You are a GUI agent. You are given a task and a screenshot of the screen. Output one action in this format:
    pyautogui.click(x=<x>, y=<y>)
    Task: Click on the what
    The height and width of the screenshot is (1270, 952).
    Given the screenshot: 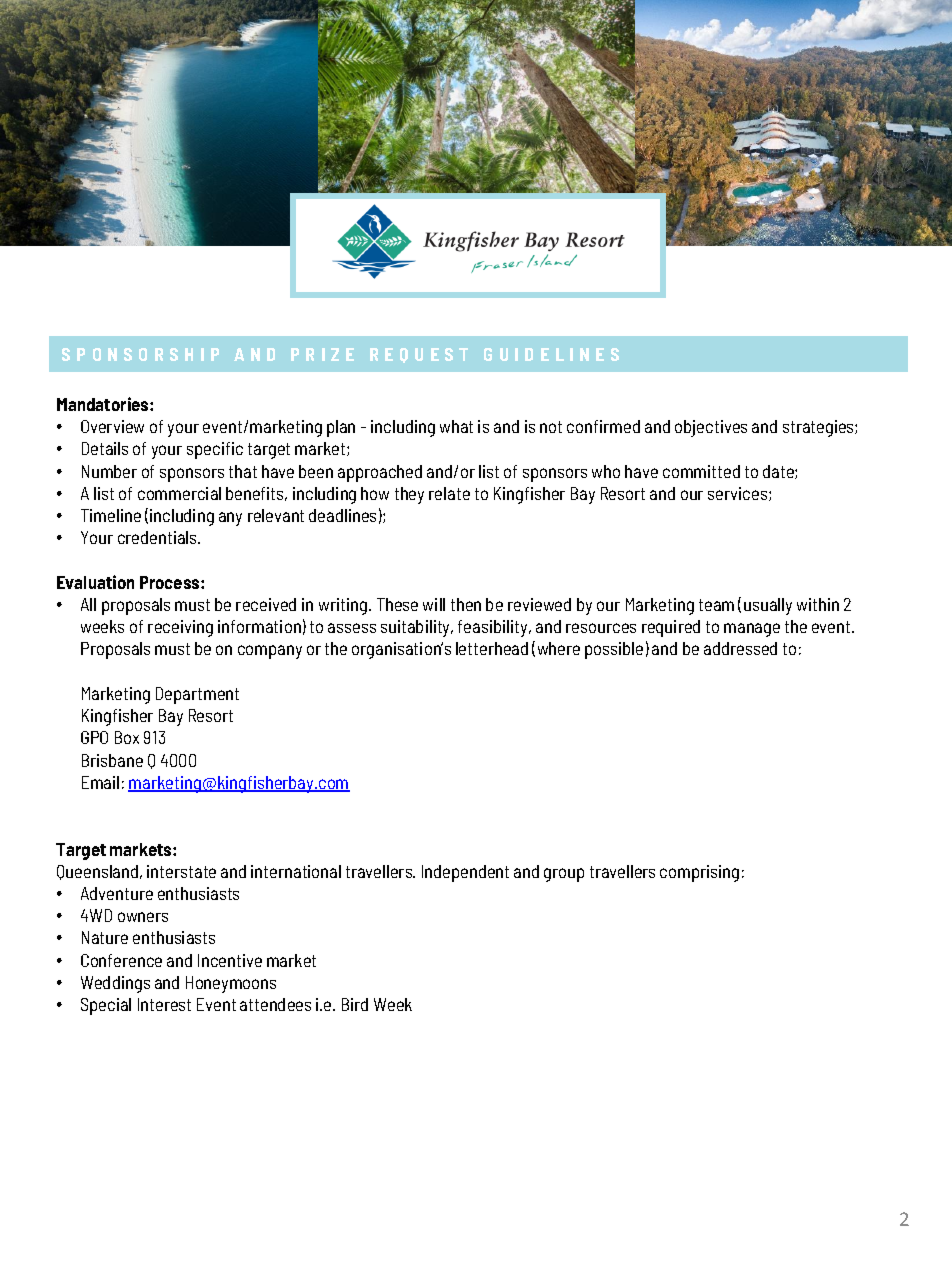 What is the action you would take?
    pyautogui.click(x=456, y=426)
